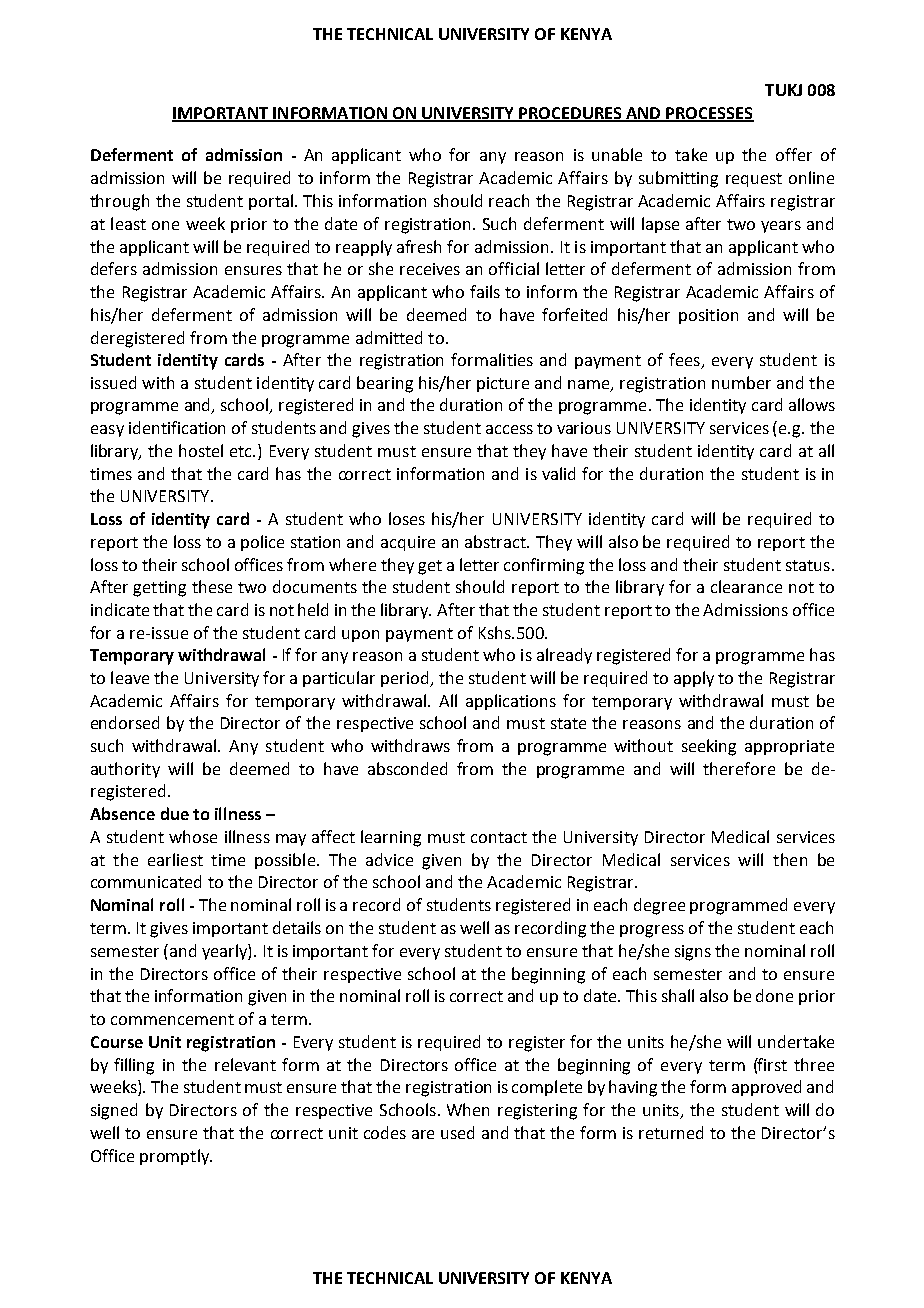  What do you see at coordinates (741, 382) in the image?
I see `number` at bounding box center [741, 382].
